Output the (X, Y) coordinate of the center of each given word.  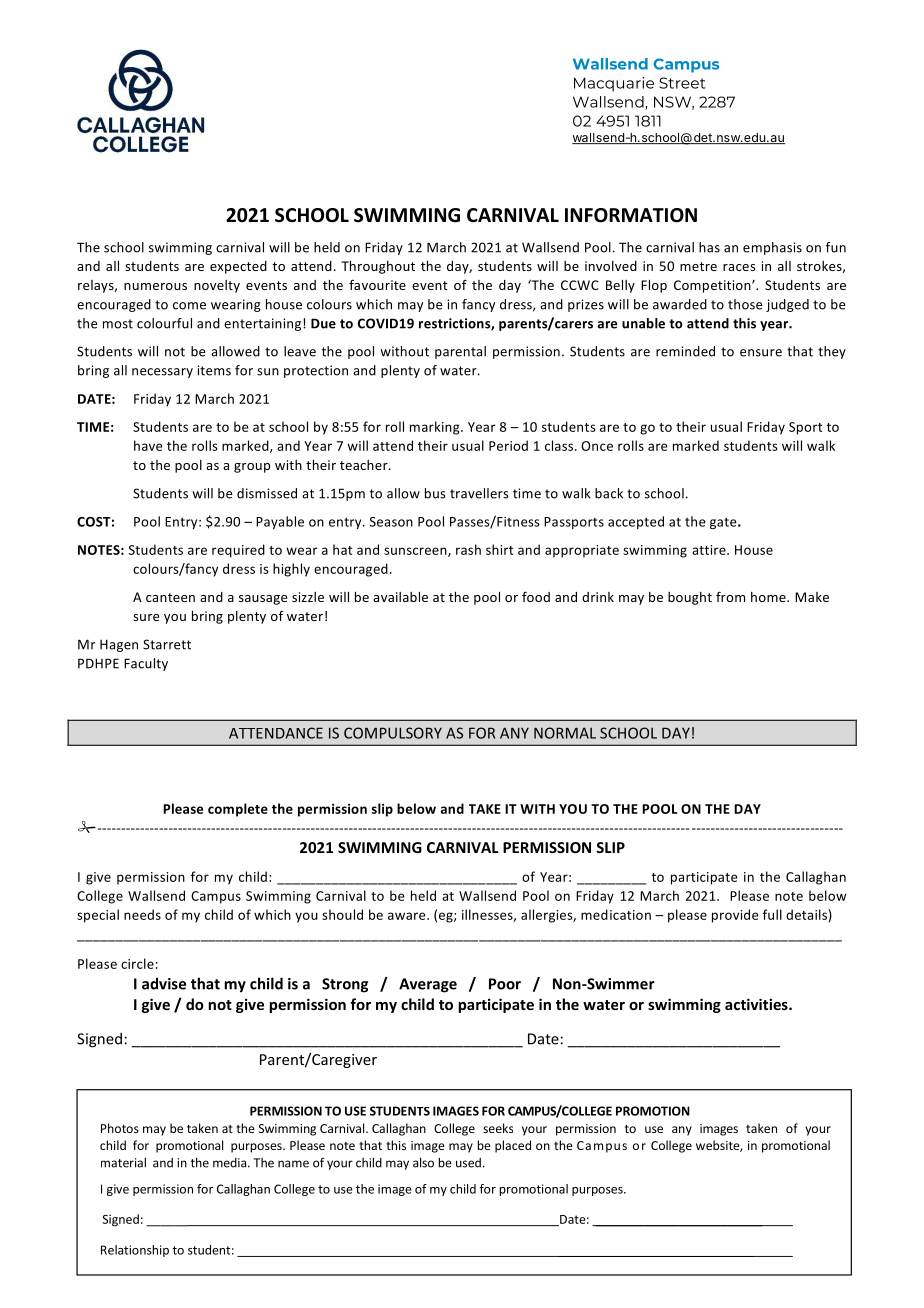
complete (238, 810)
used (468, 1163)
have (148, 445)
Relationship (135, 1251)
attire (710, 550)
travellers (479, 493)
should (342, 914)
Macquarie (614, 84)
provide (735, 916)
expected (238, 267)
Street (682, 83)
